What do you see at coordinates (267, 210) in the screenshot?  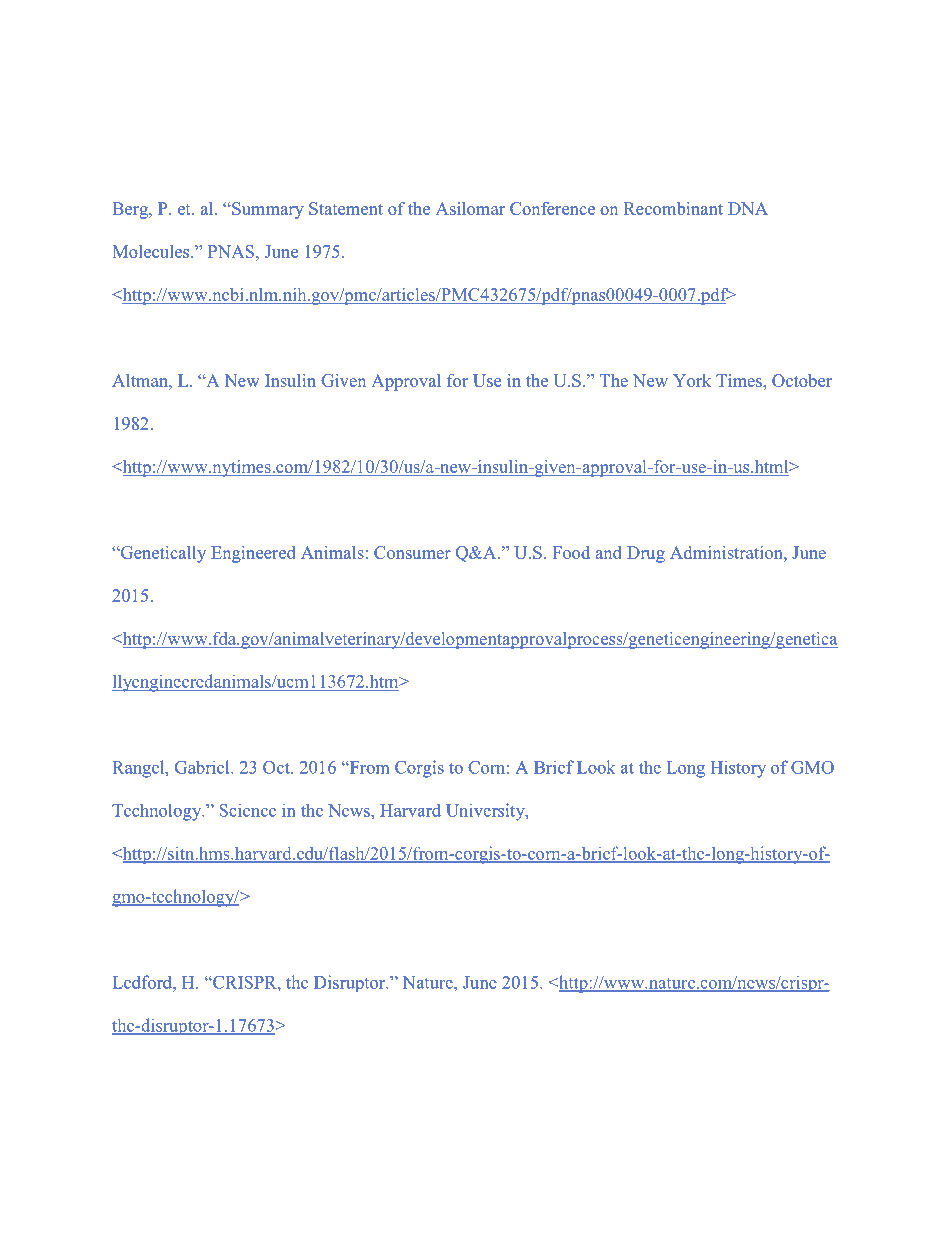 I see `Summary` at bounding box center [267, 210].
